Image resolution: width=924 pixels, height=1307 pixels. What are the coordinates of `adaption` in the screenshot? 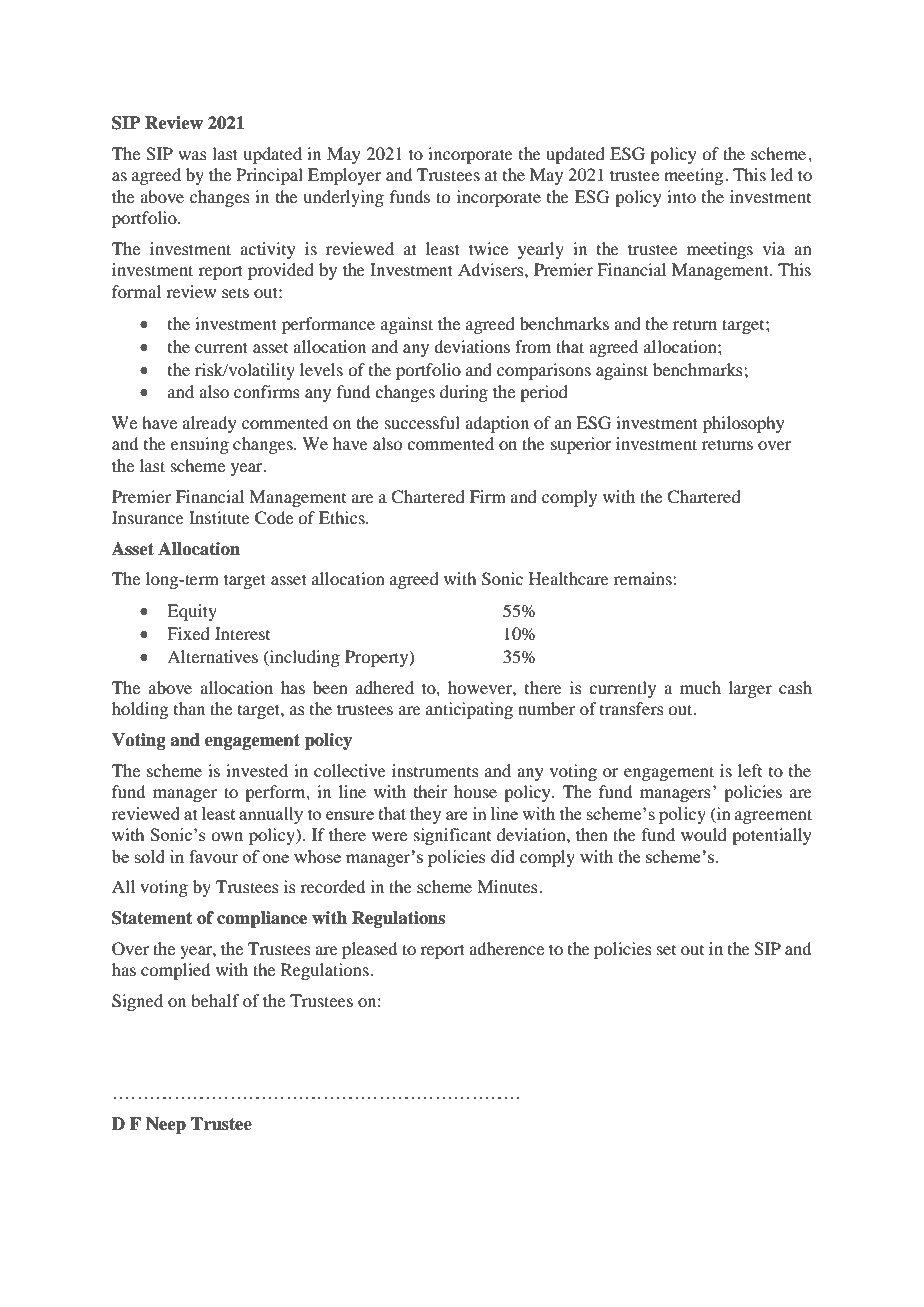 It's located at (497, 424).
